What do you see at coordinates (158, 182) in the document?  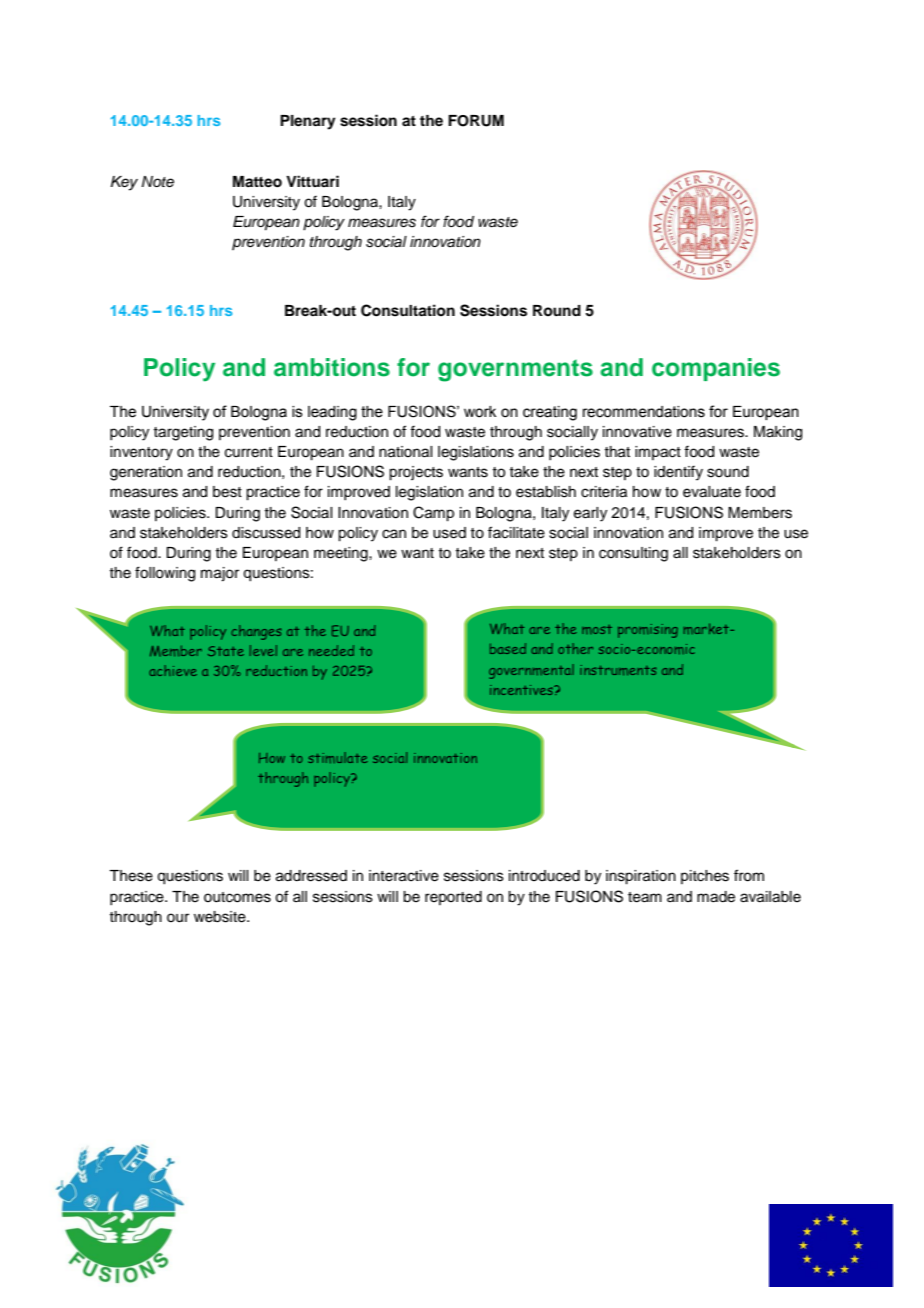 I see `Note` at bounding box center [158, 182].
